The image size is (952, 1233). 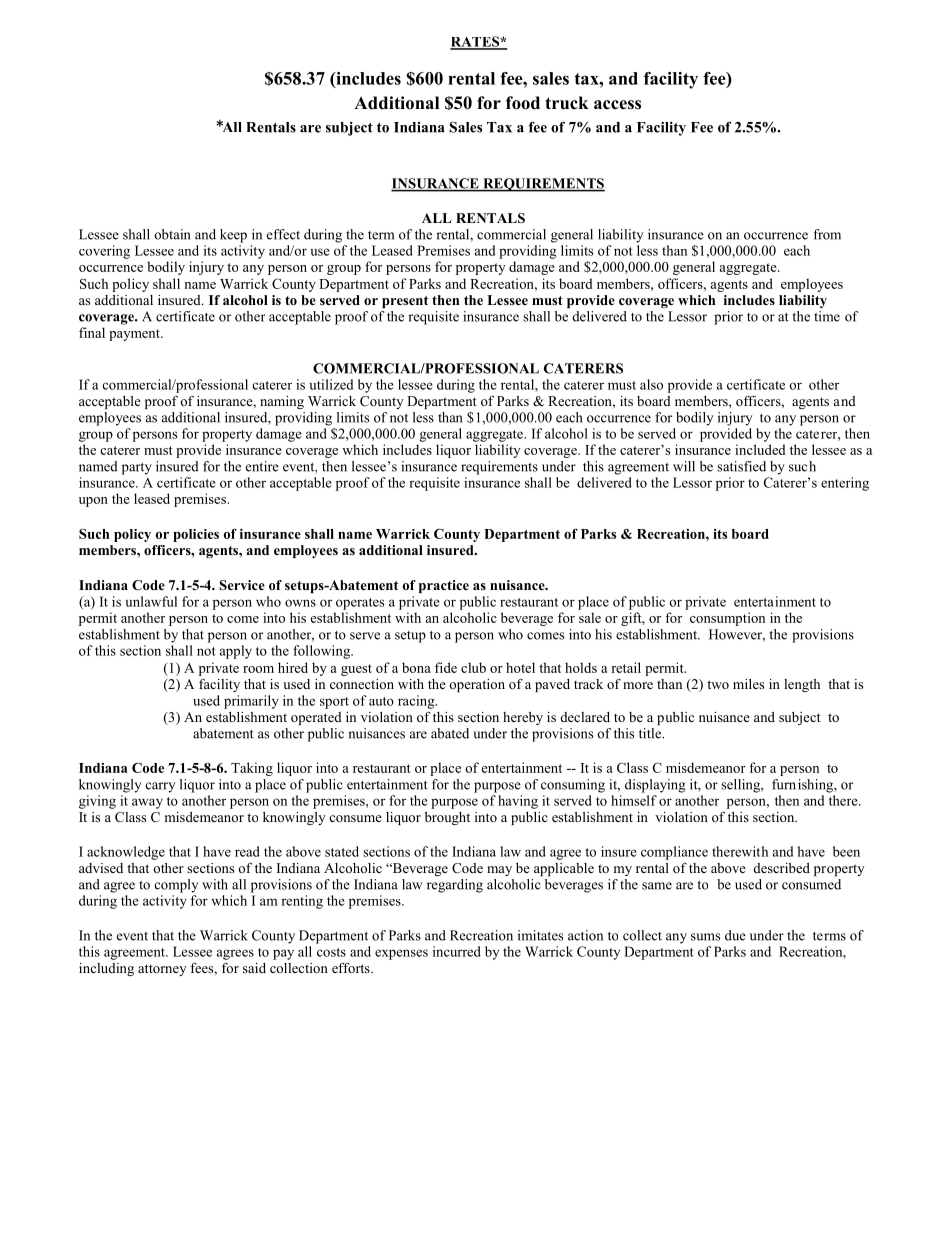 I want to click on obtain, so click(x=173, y=234).
